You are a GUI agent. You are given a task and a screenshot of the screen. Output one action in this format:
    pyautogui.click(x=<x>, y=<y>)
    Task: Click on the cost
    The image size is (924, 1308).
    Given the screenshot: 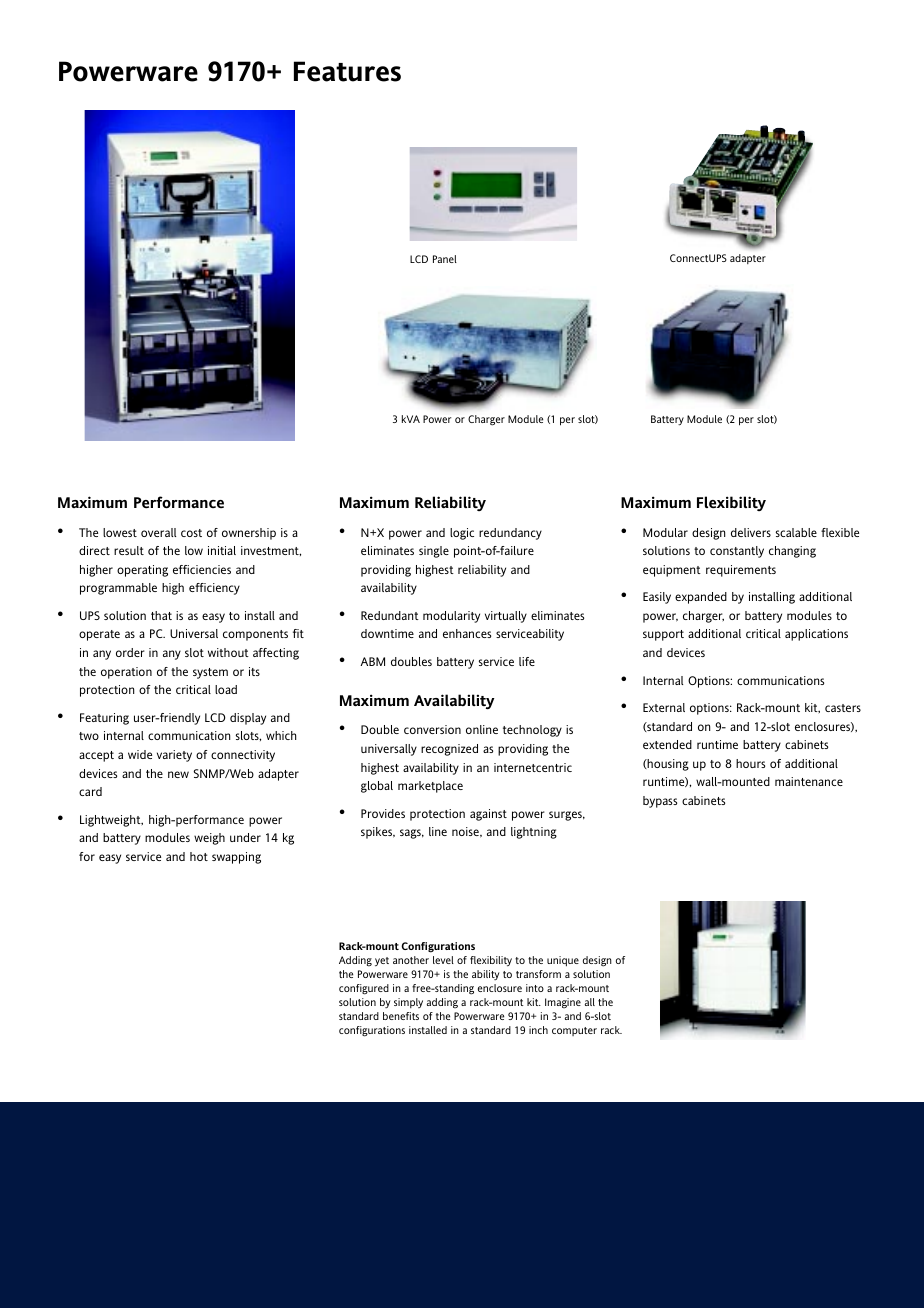 What is the action you would take?
    pyautogui.click(x=191, y=533)
